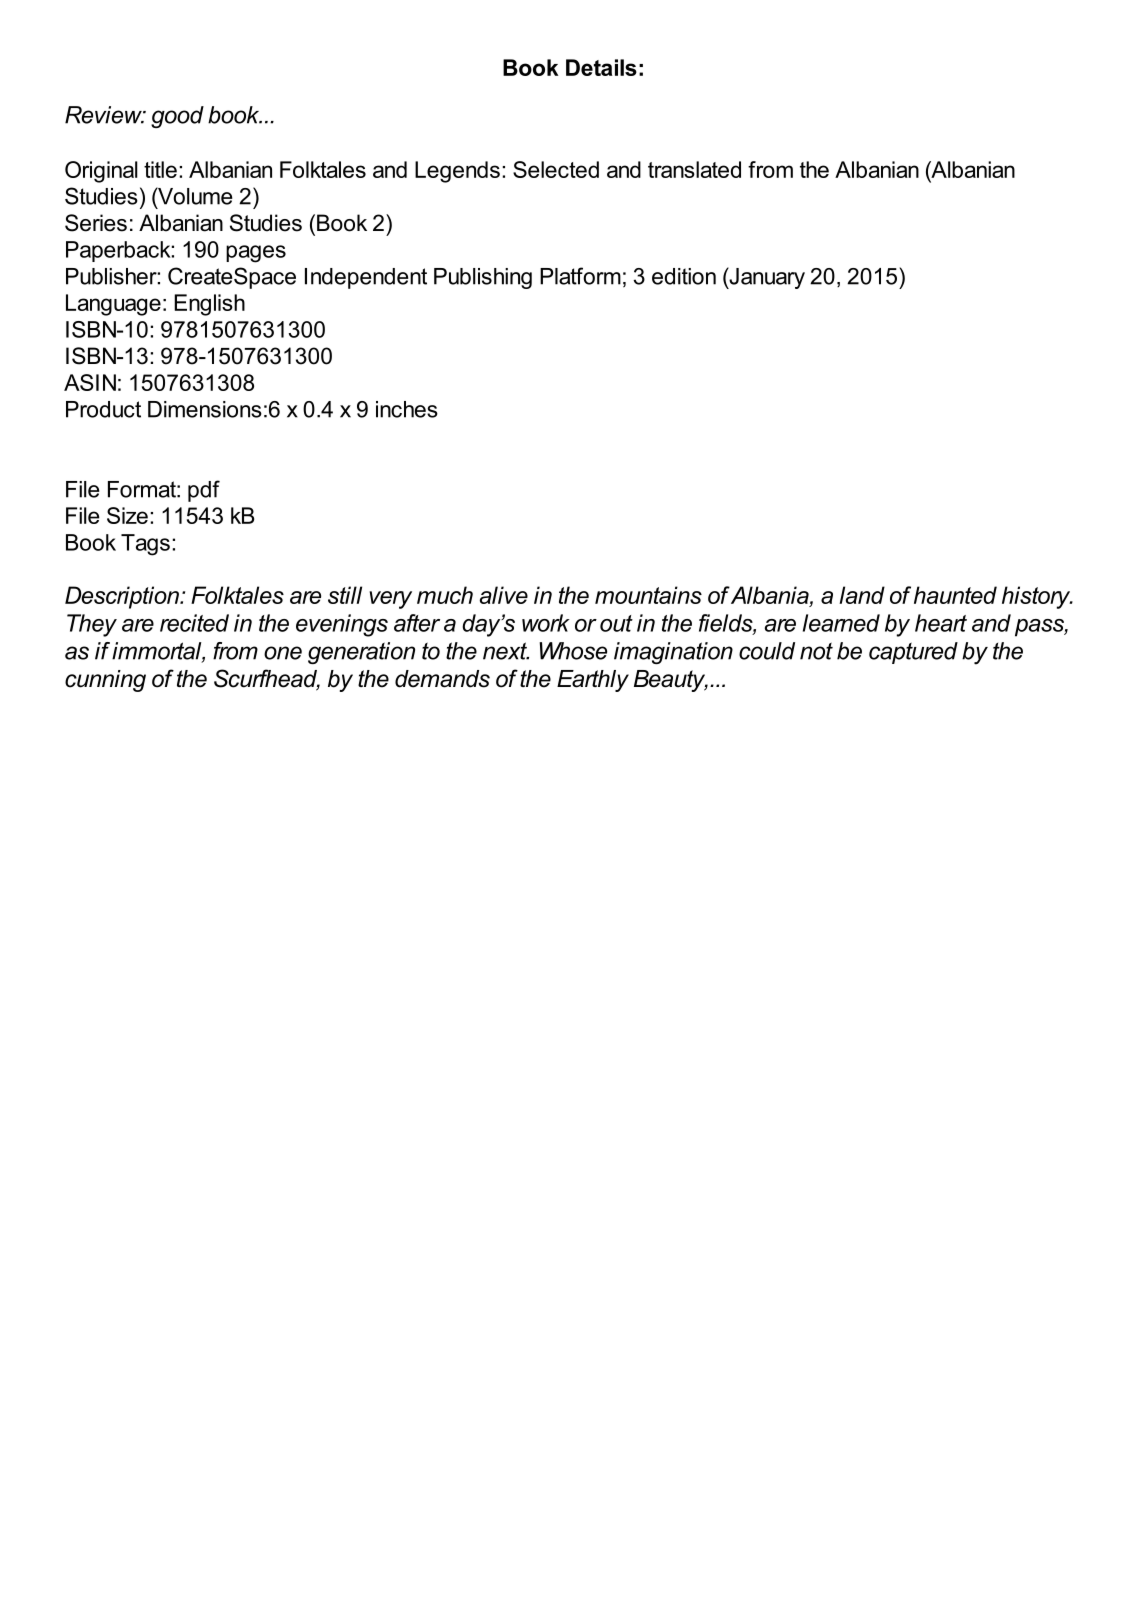  Describe the element at coordinates (283, 653) in the screenshot. I see `one` at that location.
